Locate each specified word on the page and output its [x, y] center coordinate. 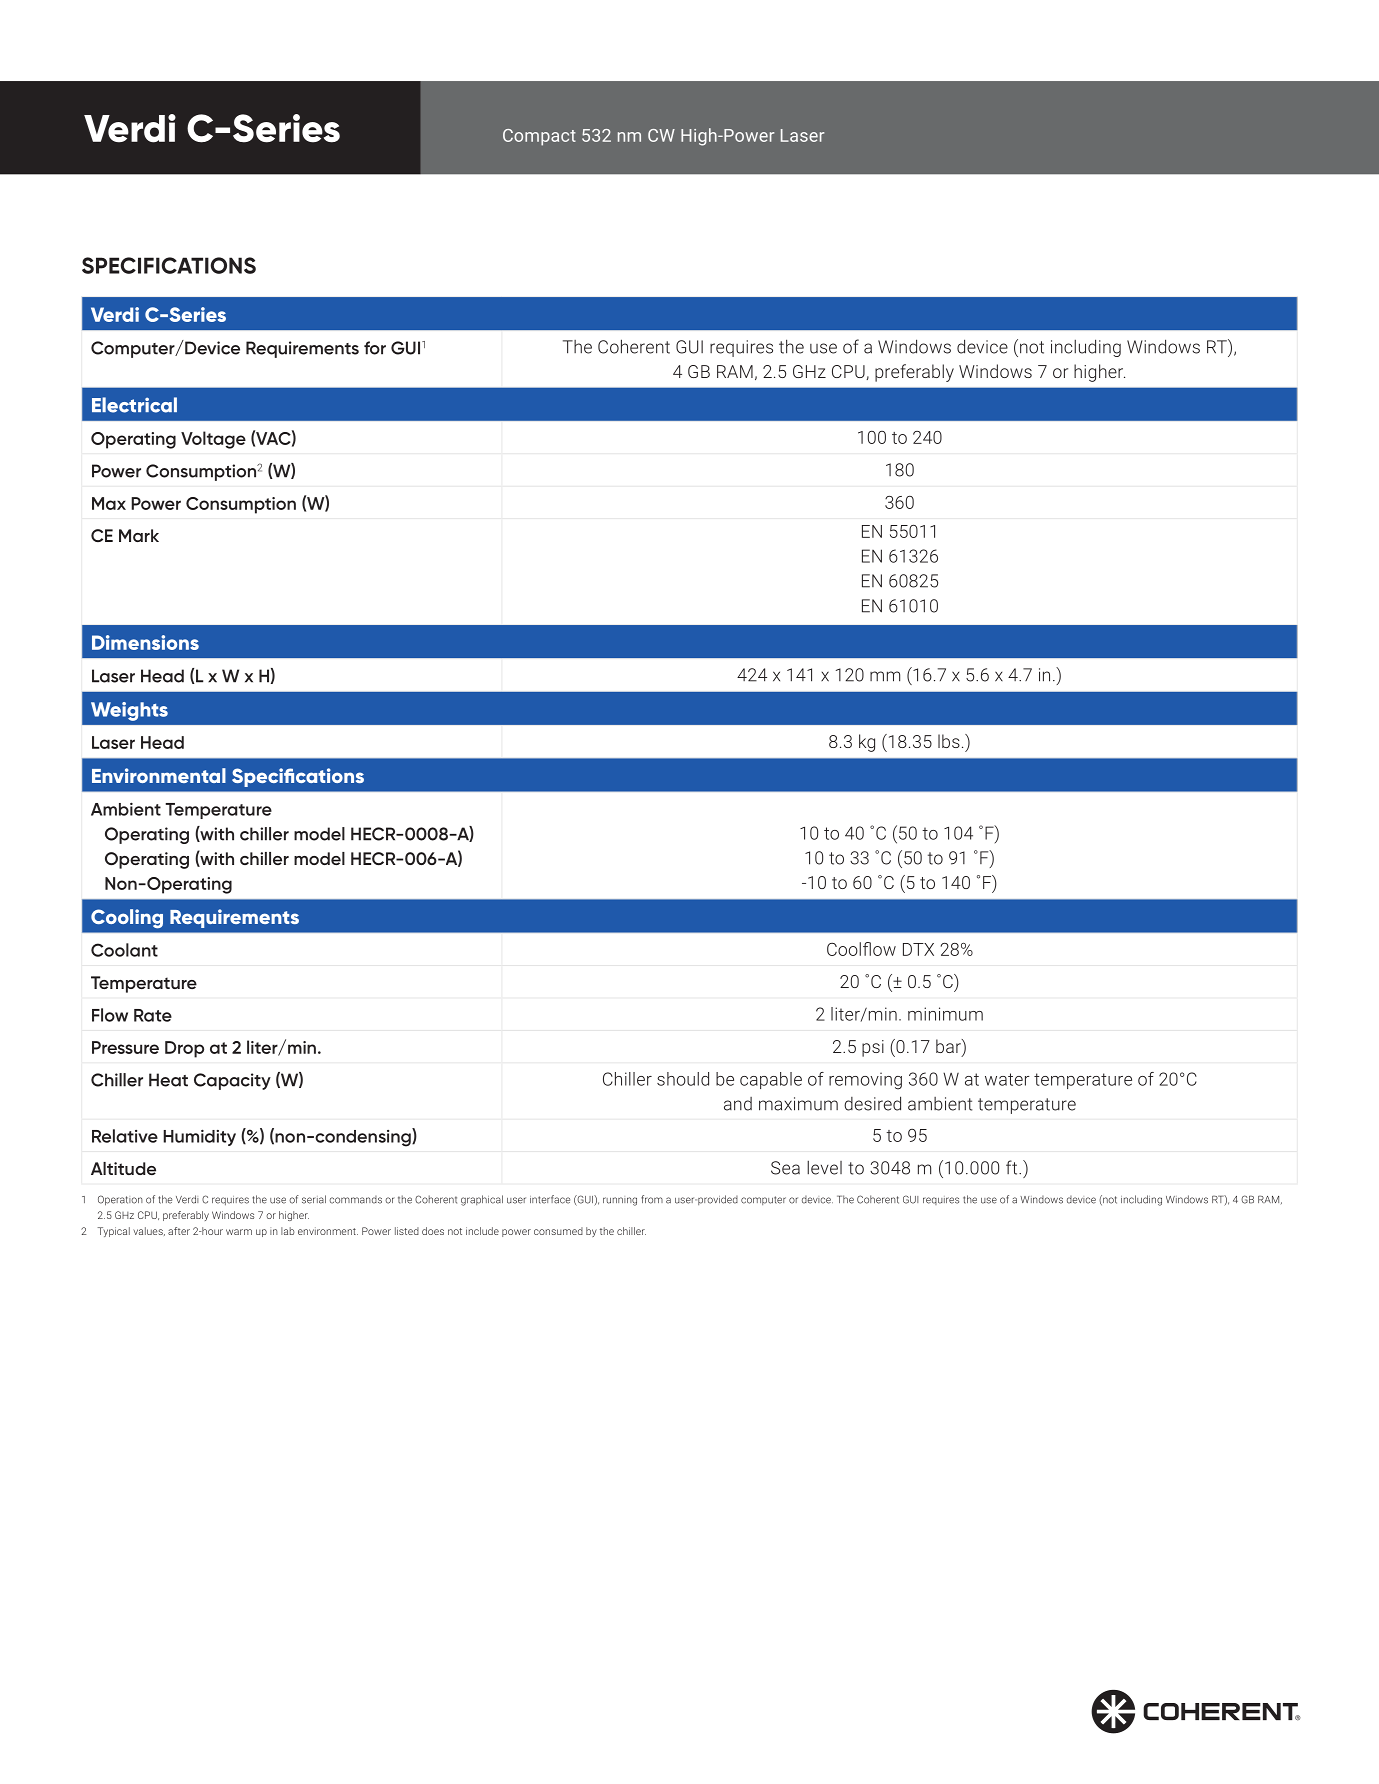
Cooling [127, 919]
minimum [945, 1014]
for [375, 348]
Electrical [134, 405]
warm [239, 1232]
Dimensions [145, 642]
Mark [139, 535]
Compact [539, 137]
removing [865, 1081]
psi [873, 1048]
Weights [129, 711]
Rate [153, 1015]
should [683, 1079]
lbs [949, 741]
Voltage [213, 440]
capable [771, 1080]
